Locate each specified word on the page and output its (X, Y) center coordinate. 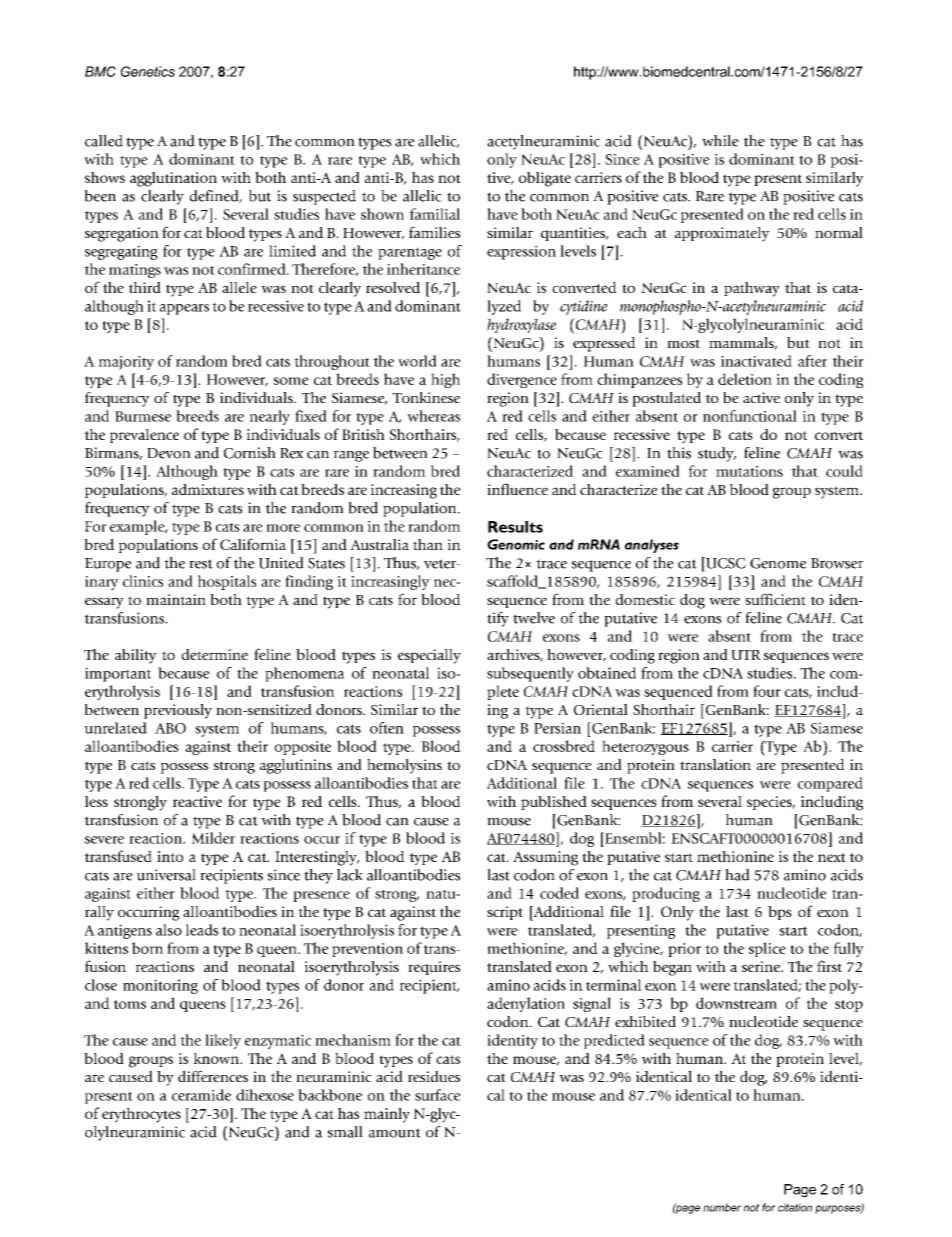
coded (559, 893)
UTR (746, 655)
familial (435, 214)
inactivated (756, 361)
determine (215, 654)
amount (395, 1133)
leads (202, 930)
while (720, 141)
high (445, 380)
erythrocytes (141, 1115)
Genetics (148, 71)
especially (429, 656)
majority (126, 363)
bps (780, 913)
